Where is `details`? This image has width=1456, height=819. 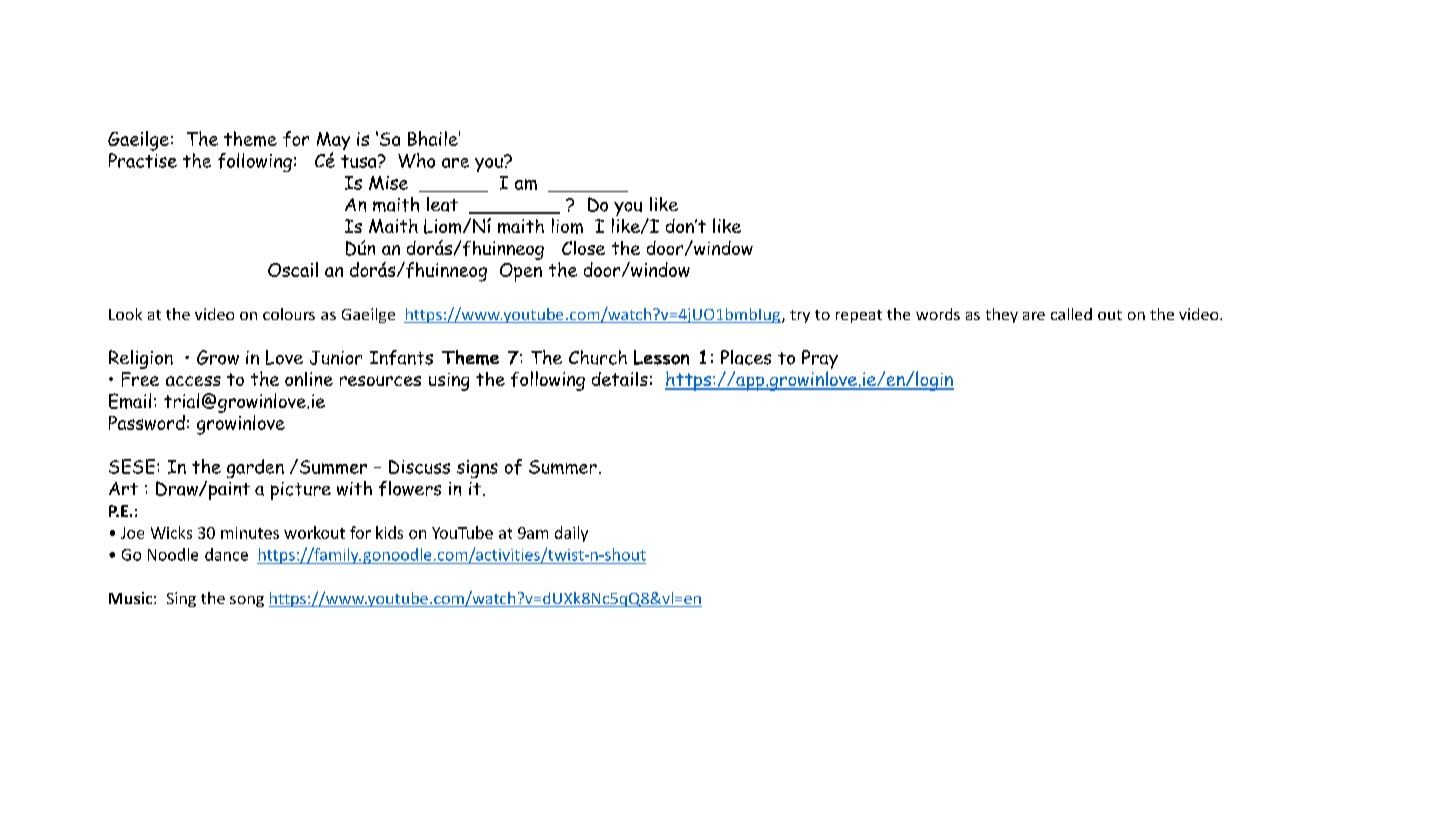
details is located at coordinates (620, 379).
